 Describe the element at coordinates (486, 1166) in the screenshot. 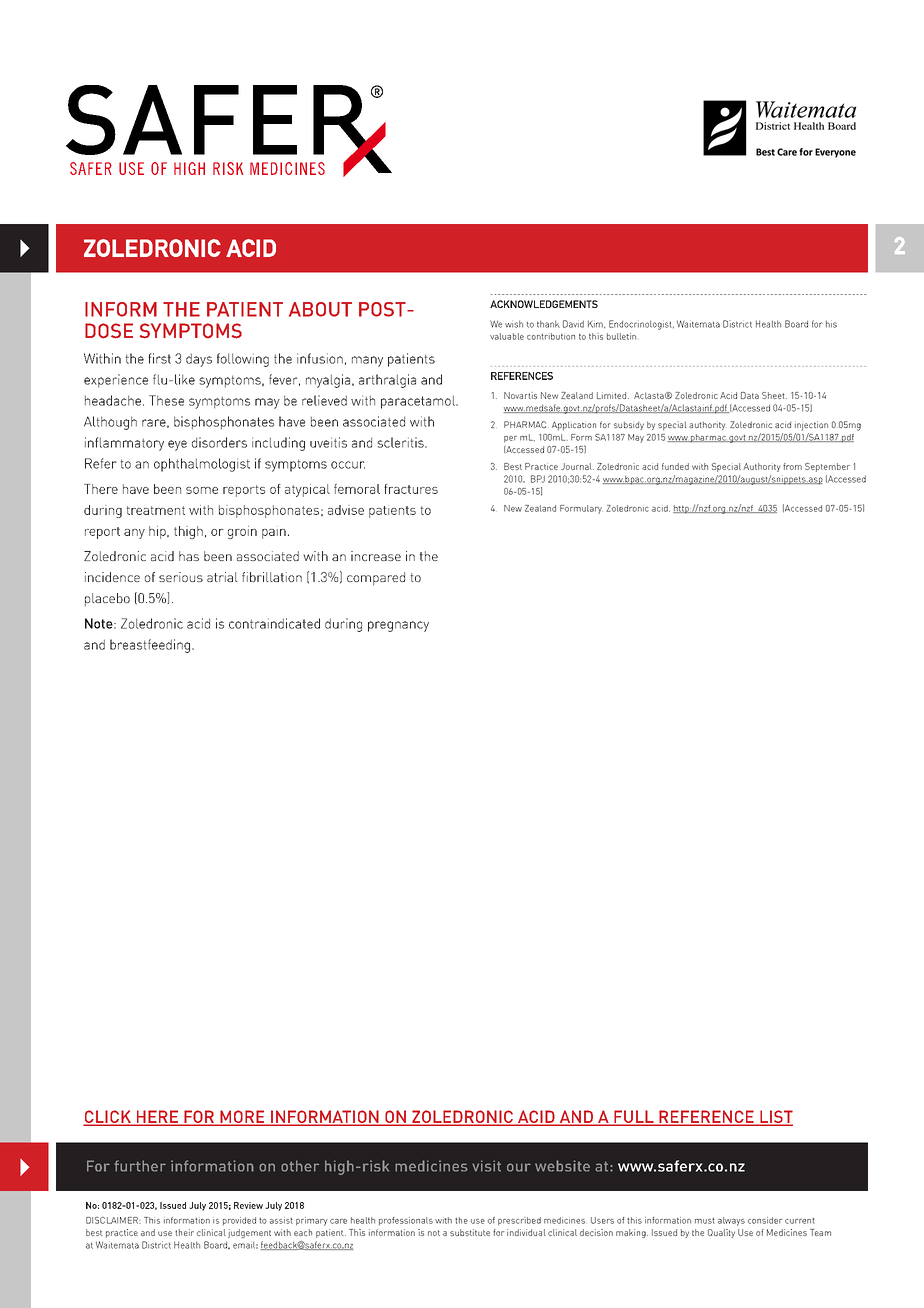

I see `visit` at that location.
